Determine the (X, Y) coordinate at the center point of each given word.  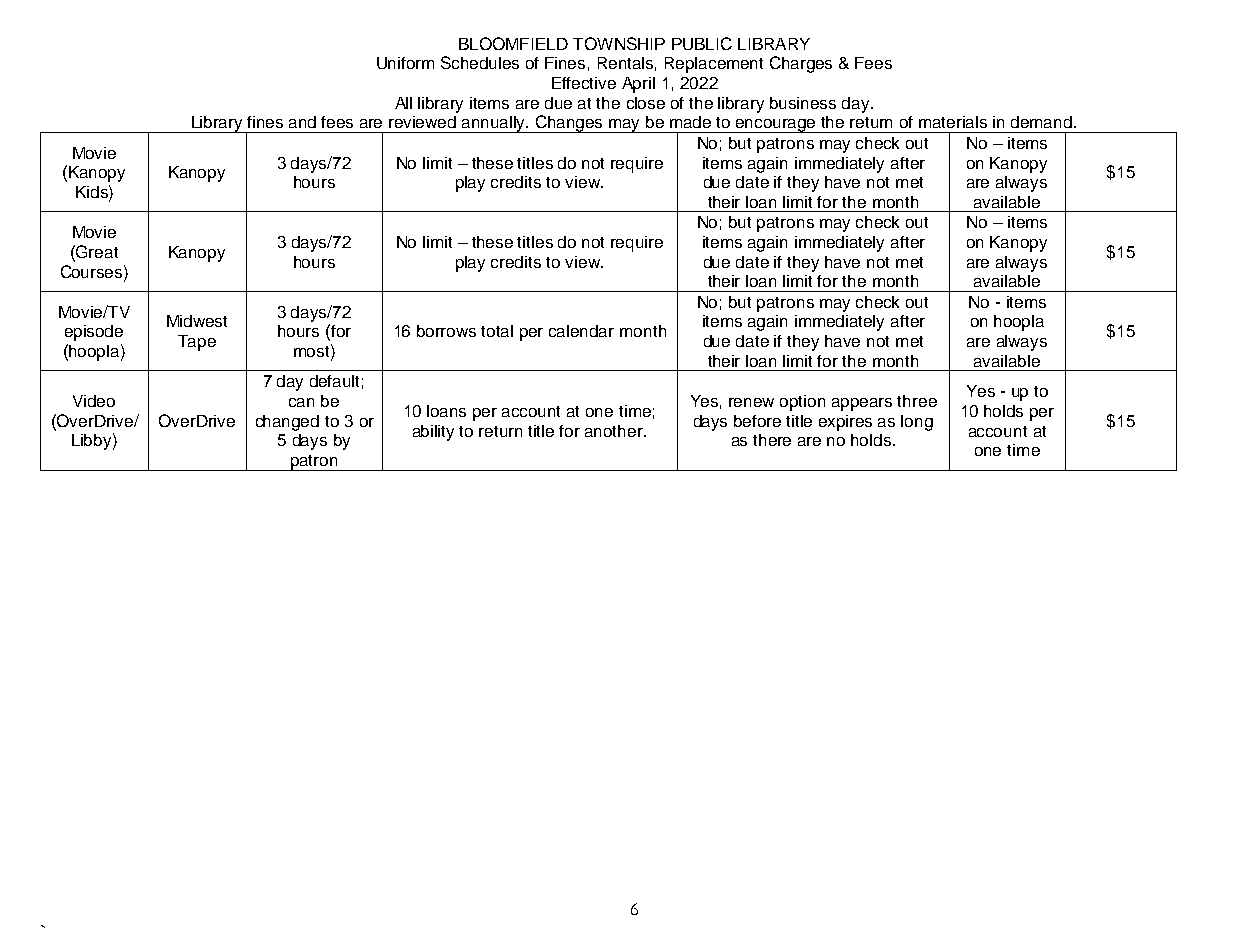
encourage (776, 126)
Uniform (405, 63)
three (917, 401)
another (615, 431)
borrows (446, 331)
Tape (197, 343)
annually (494, 124)
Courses (93, 271)
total (497, 331)
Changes (570, 124)
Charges (801, 64)
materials (953, 122)
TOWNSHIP (619, 43)
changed (287, 423)
